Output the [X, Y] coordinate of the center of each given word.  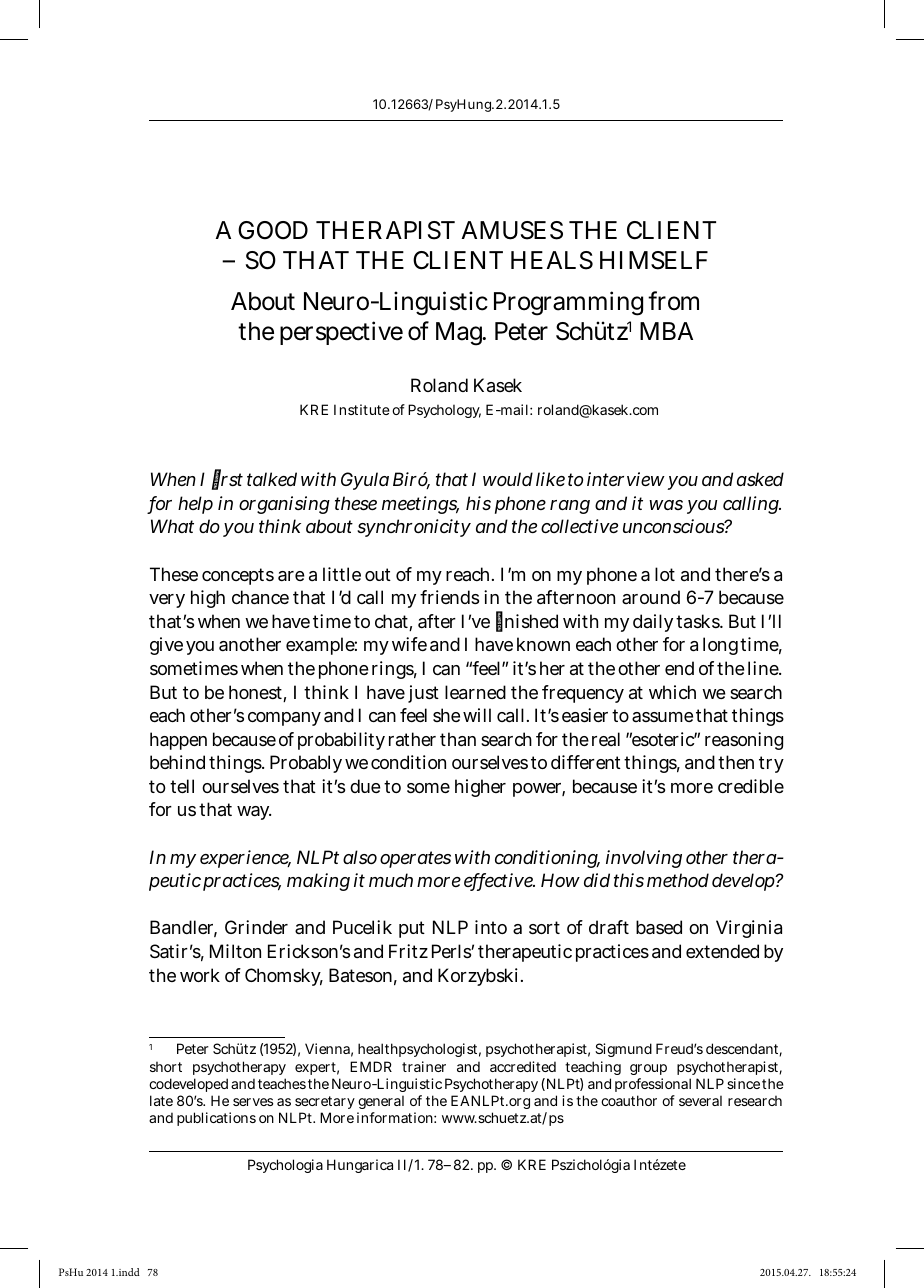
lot [665, 574]
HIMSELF [654, 260]
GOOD [273, 230]
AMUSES [512, 230]
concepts [238, 576]
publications [216, 1119]
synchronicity [414, 528]
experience [245, 859]
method [678, 880]
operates [415, 859]
